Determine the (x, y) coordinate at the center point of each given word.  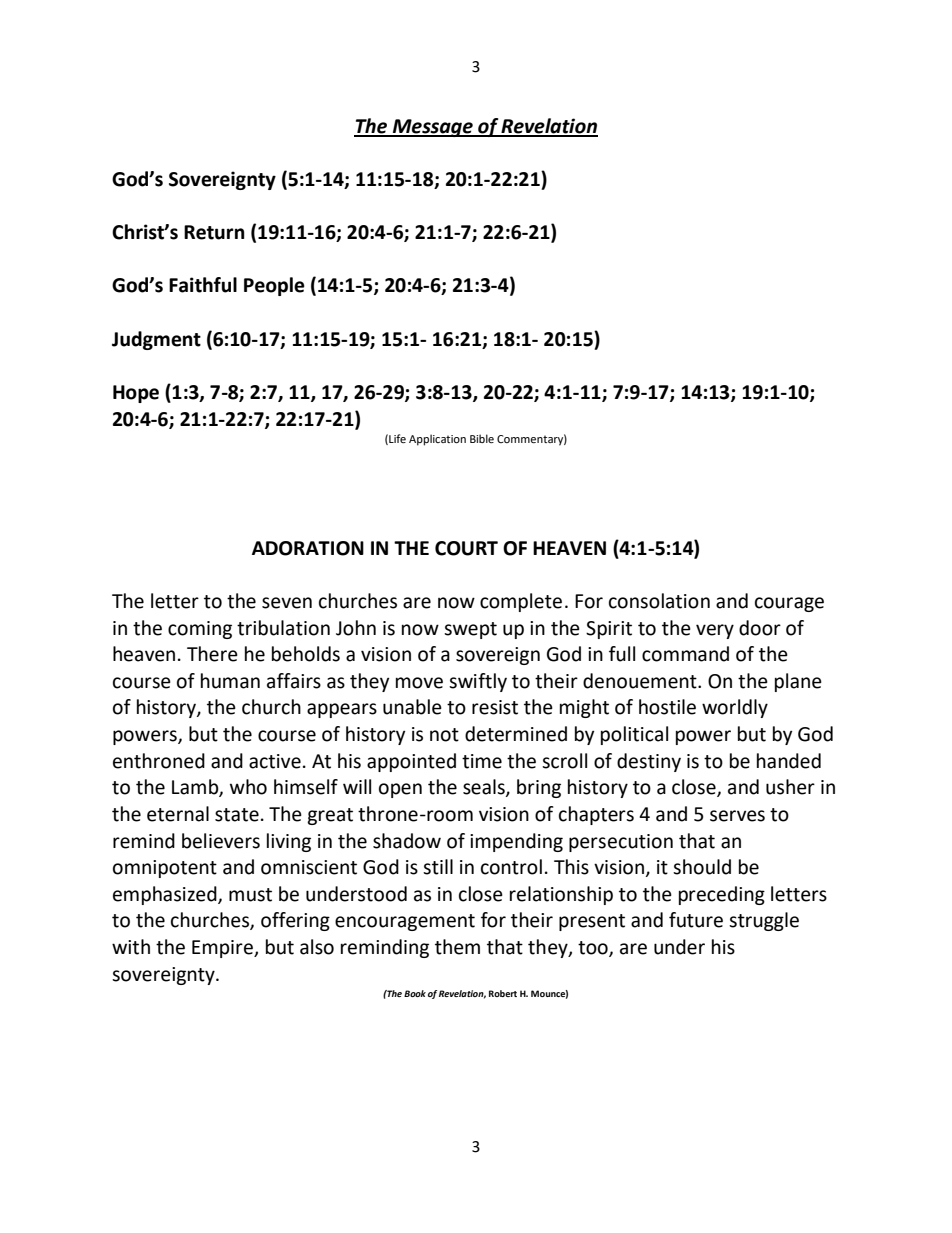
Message (433, 128)
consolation (659, 601)
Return (214, 232)
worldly (735, 708)
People (274, 286)
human (230, 681)
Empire (223, 949)
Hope (136, 394)
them (457, 947)
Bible (482, 438)
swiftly (478, 682)
